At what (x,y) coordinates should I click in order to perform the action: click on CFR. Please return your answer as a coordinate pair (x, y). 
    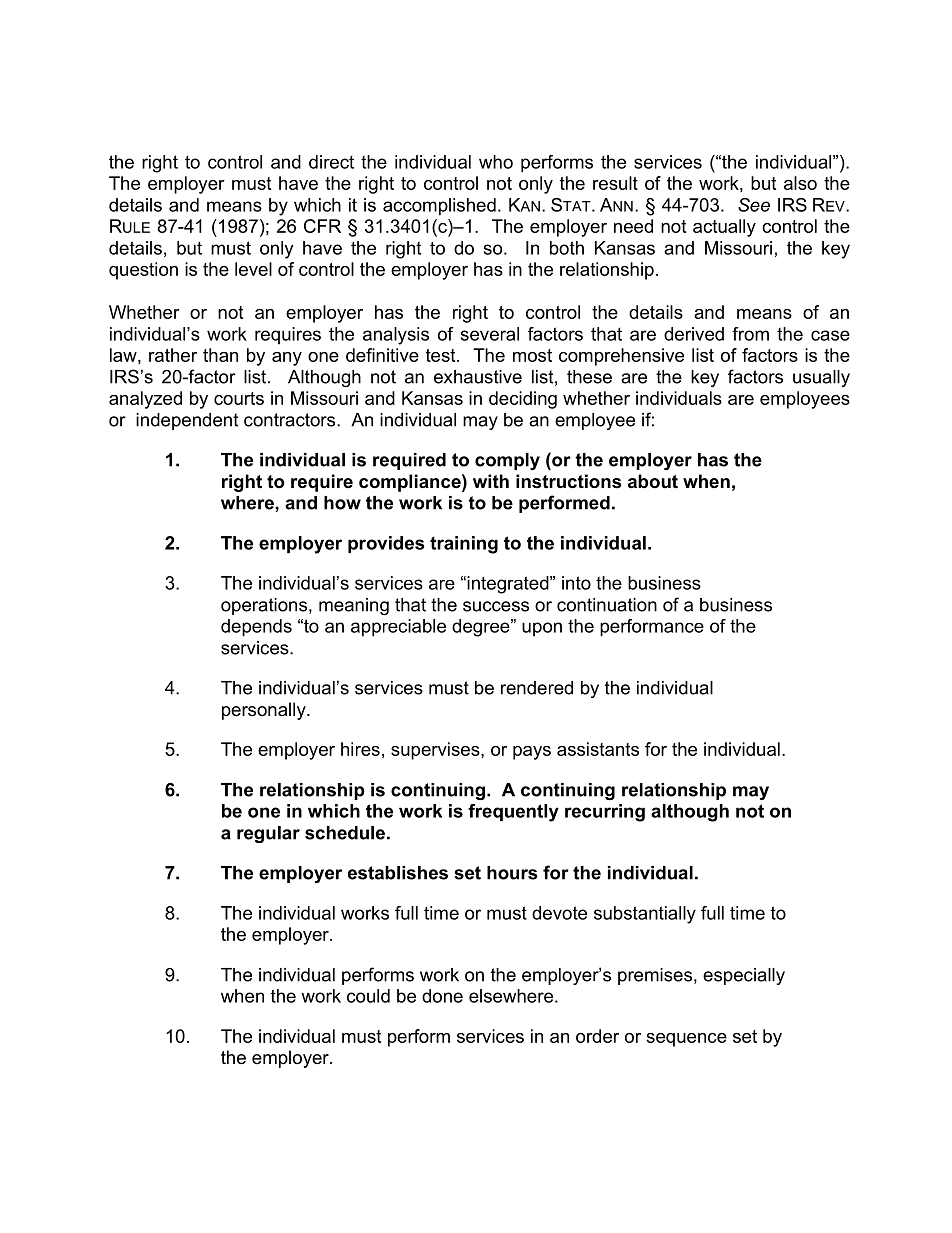
    Looking at the image, I should click on (322, 226).
